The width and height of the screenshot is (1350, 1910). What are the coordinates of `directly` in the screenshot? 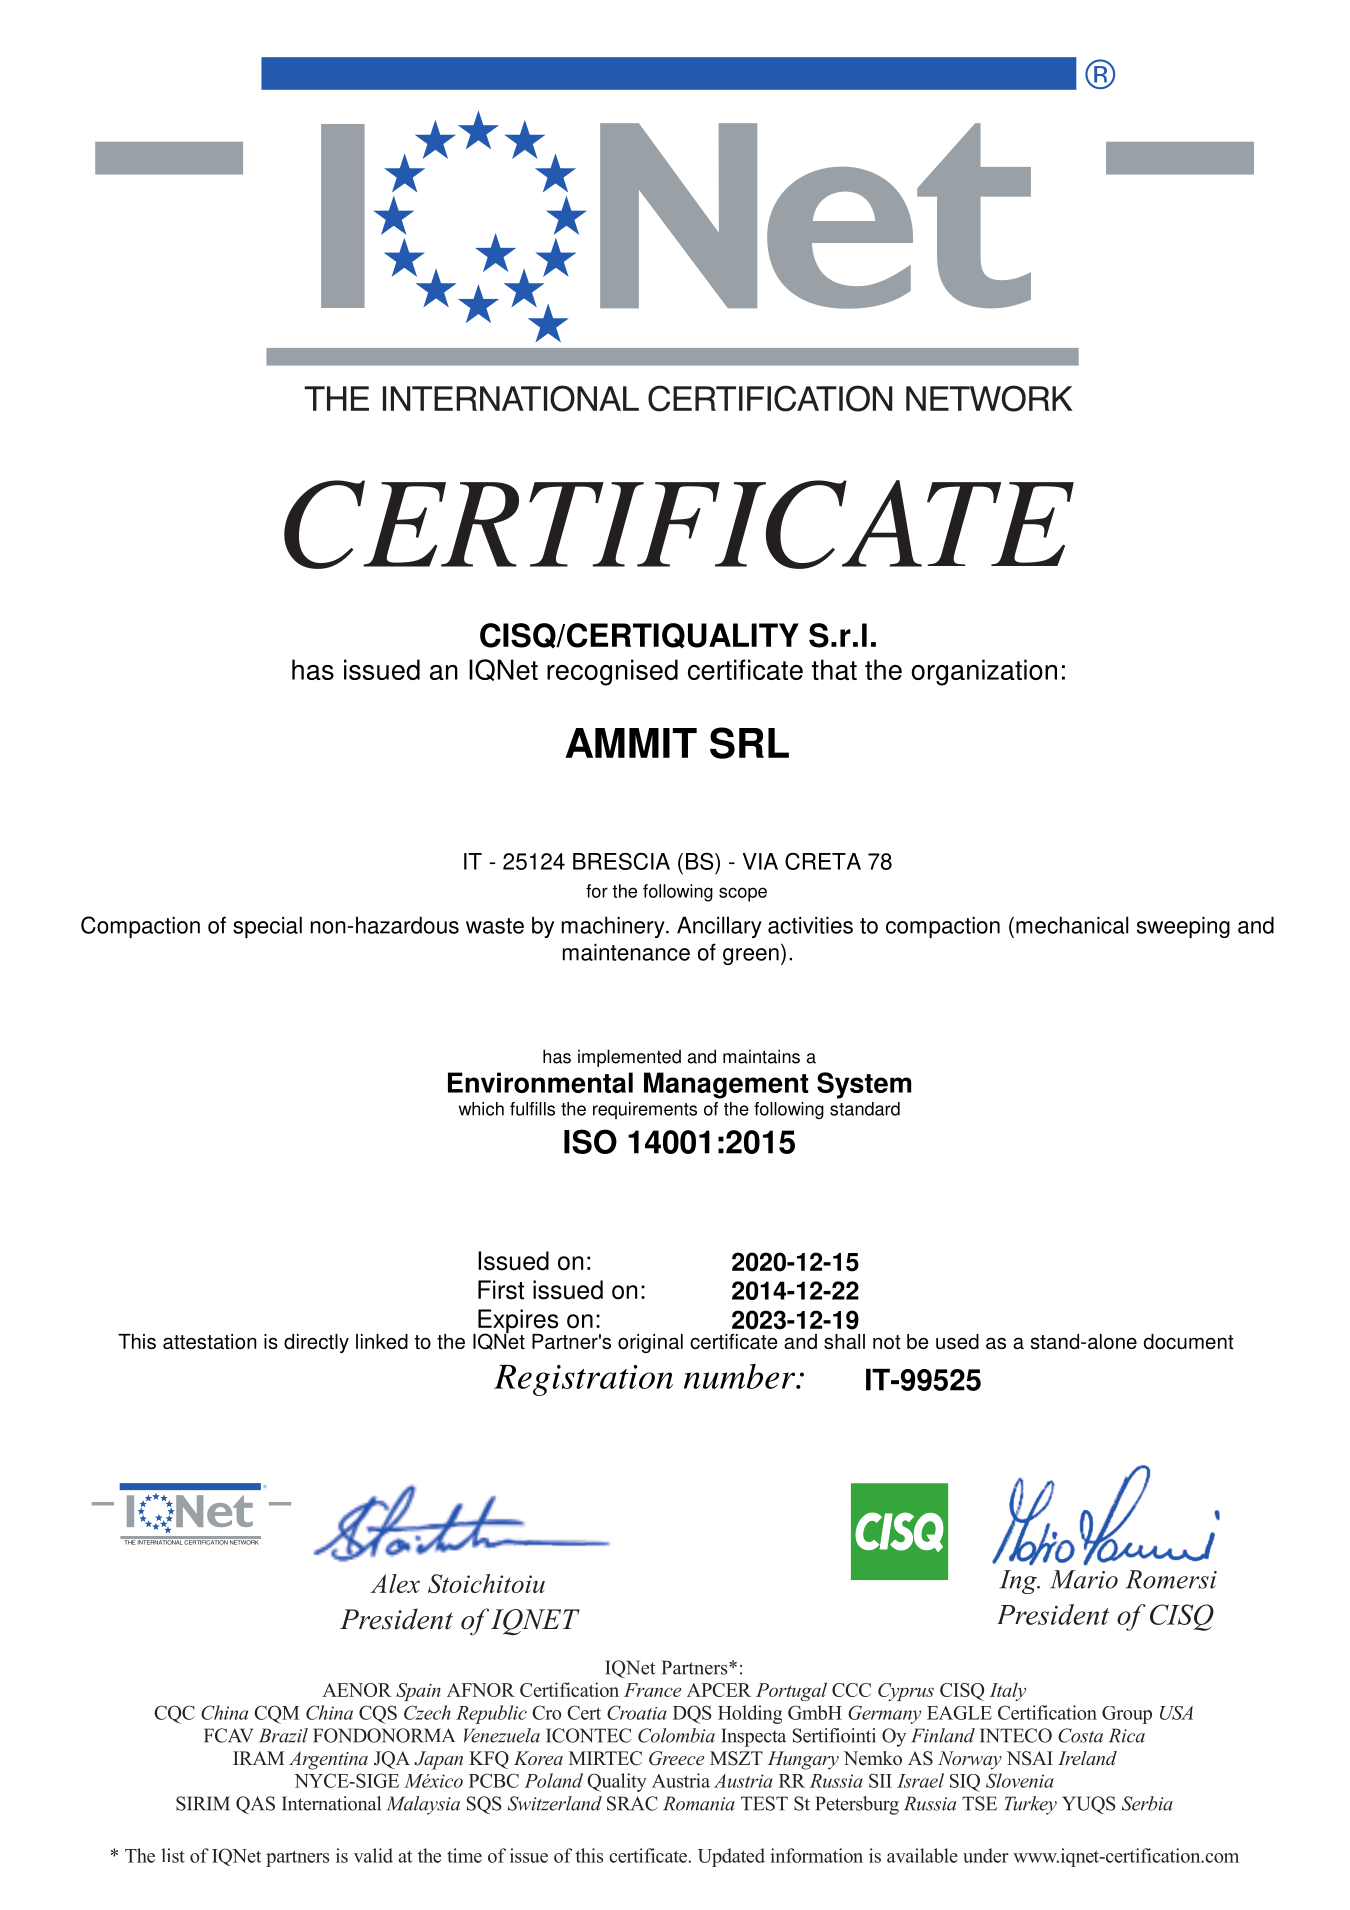 It's located at (316, 1343).
